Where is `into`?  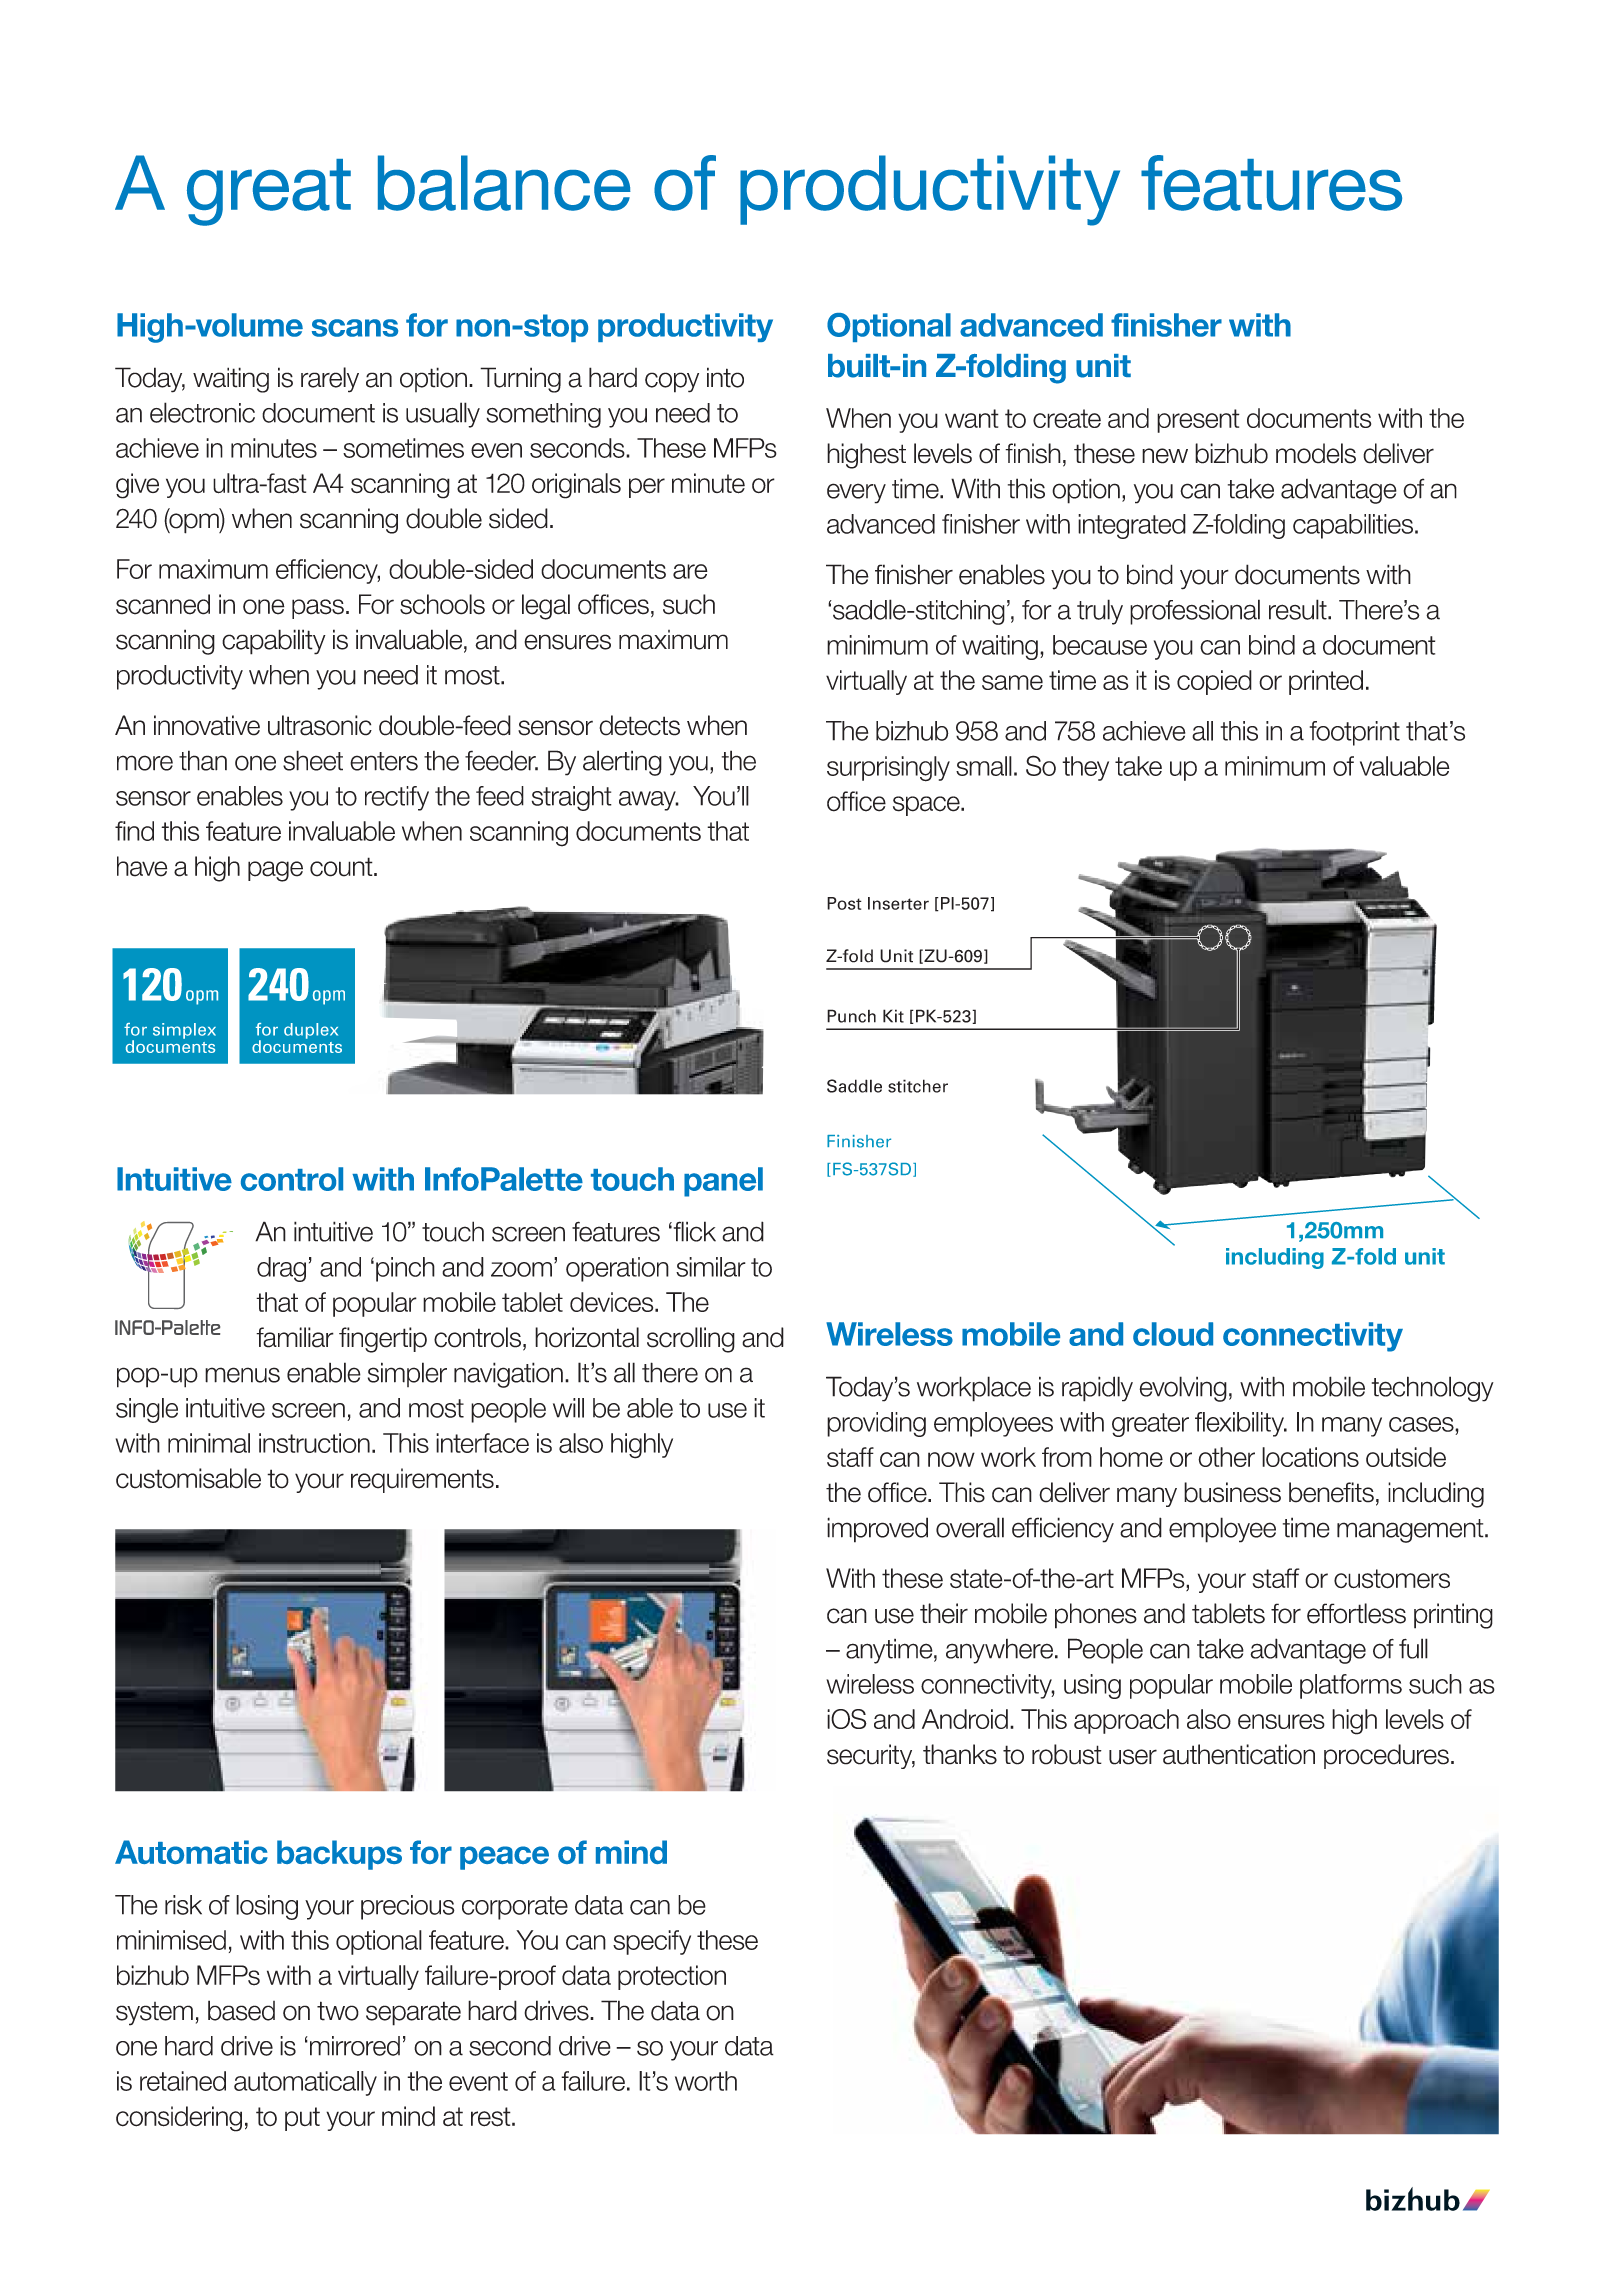 into is located at coordinates (725, 377).
